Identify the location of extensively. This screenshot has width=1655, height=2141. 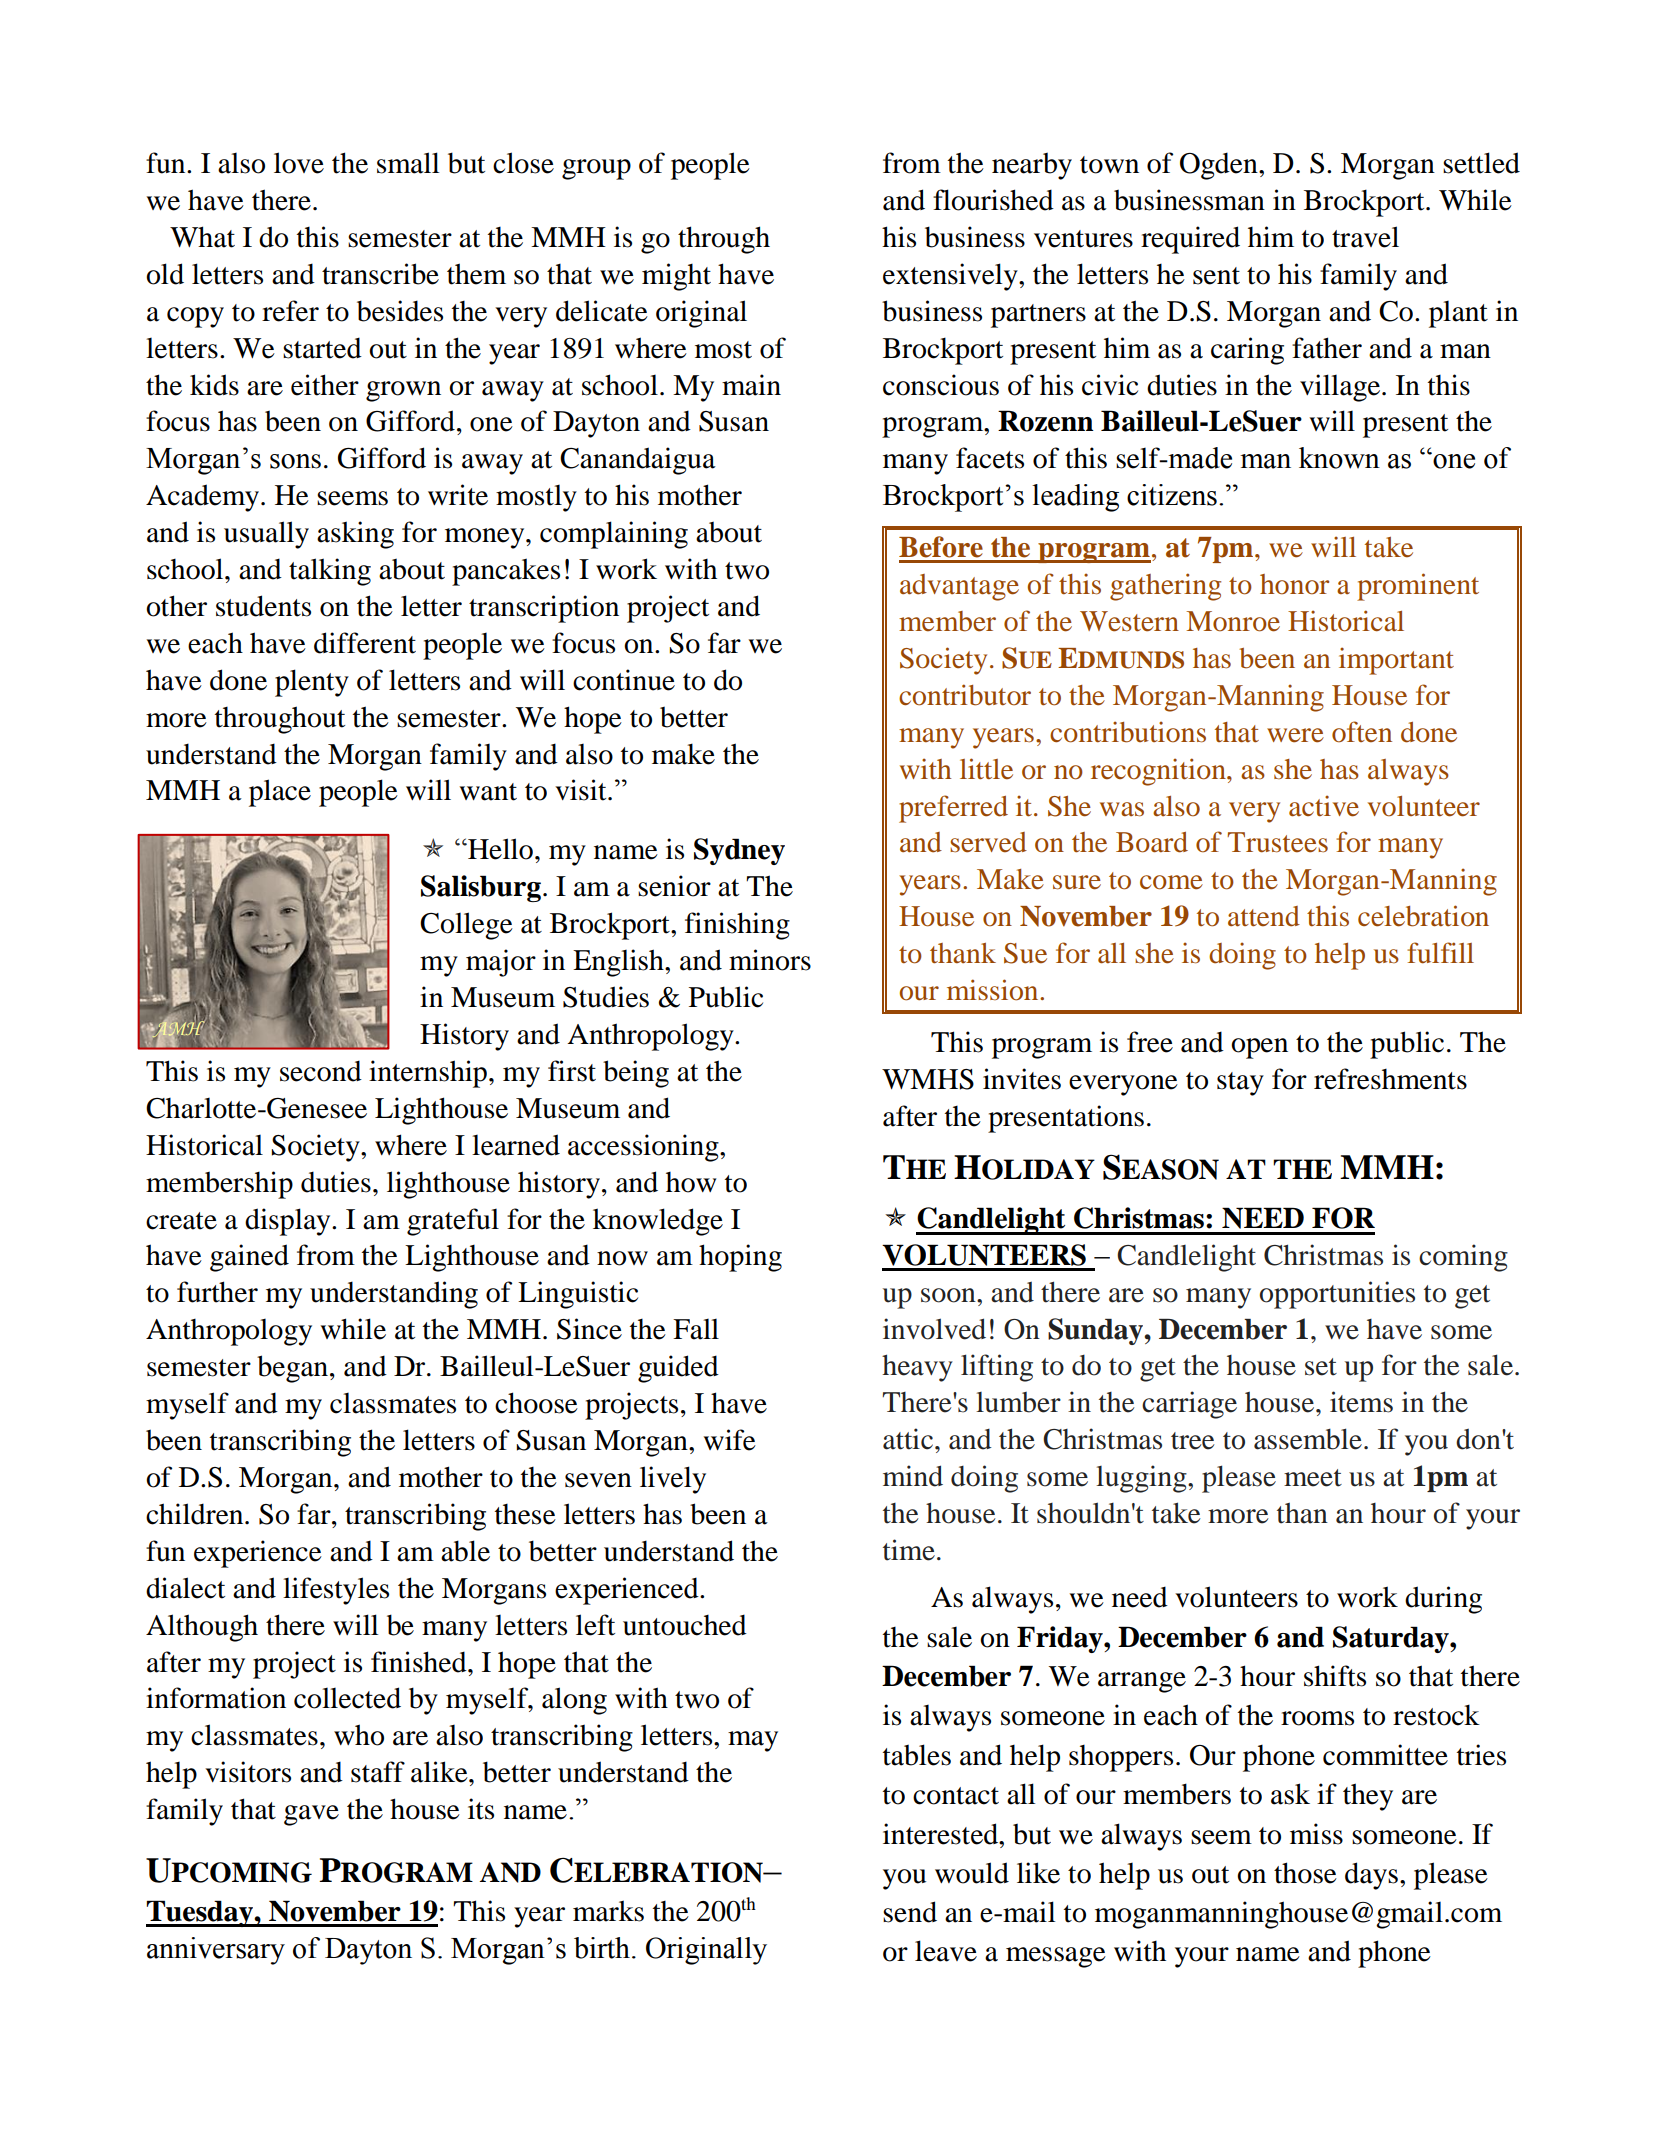
(951, 277).
